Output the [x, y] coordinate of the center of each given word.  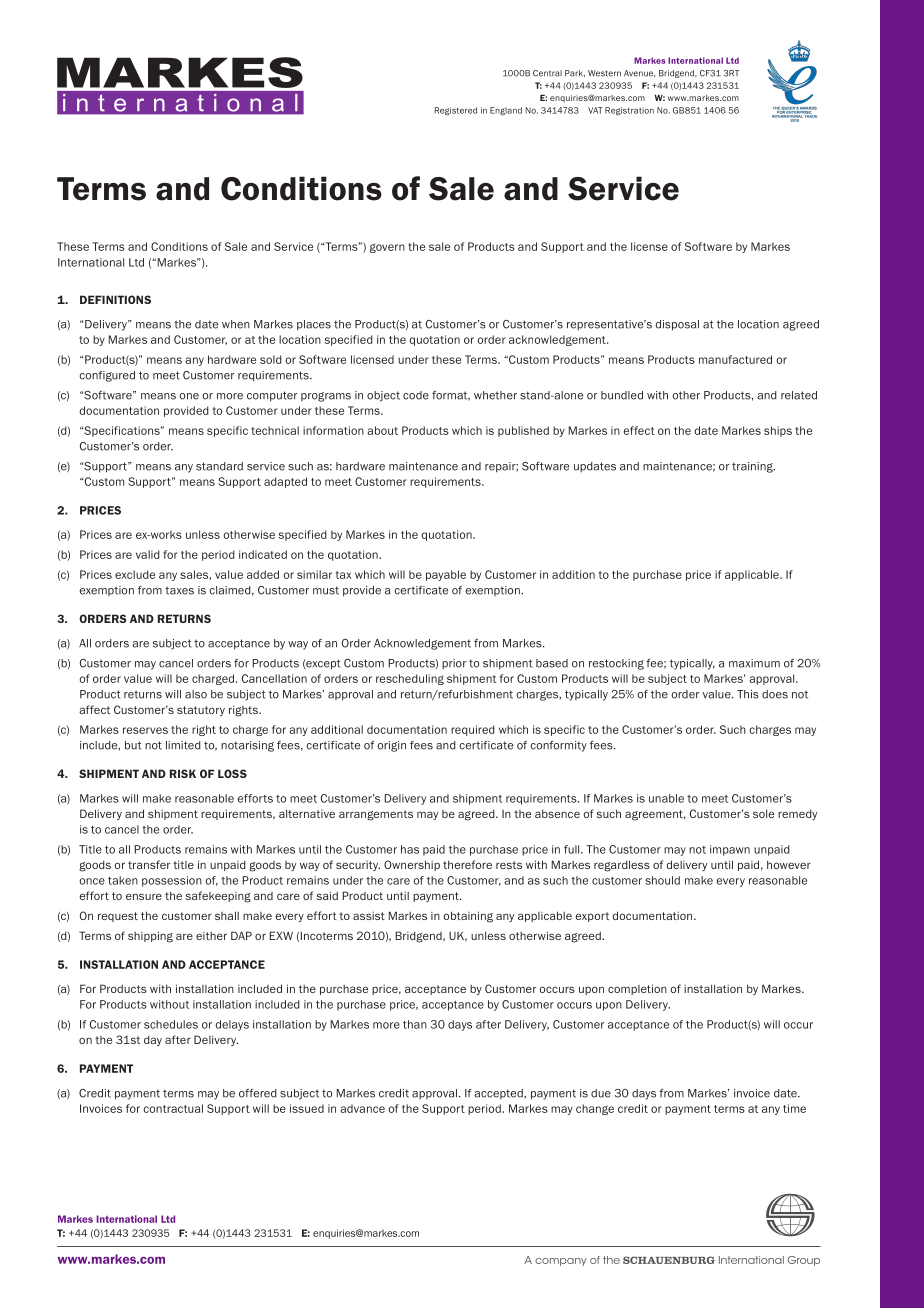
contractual [173, 1108]
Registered [455, 111]
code [416, 395]
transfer [149, 864]
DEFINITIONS [115, 299]
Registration [629, 111]
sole [763, 813]
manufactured [735, 359]
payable [446, 575]
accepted [499, 1094]
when [236, 324]
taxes [179, 590]
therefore [467, 864]
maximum [754, 663]
